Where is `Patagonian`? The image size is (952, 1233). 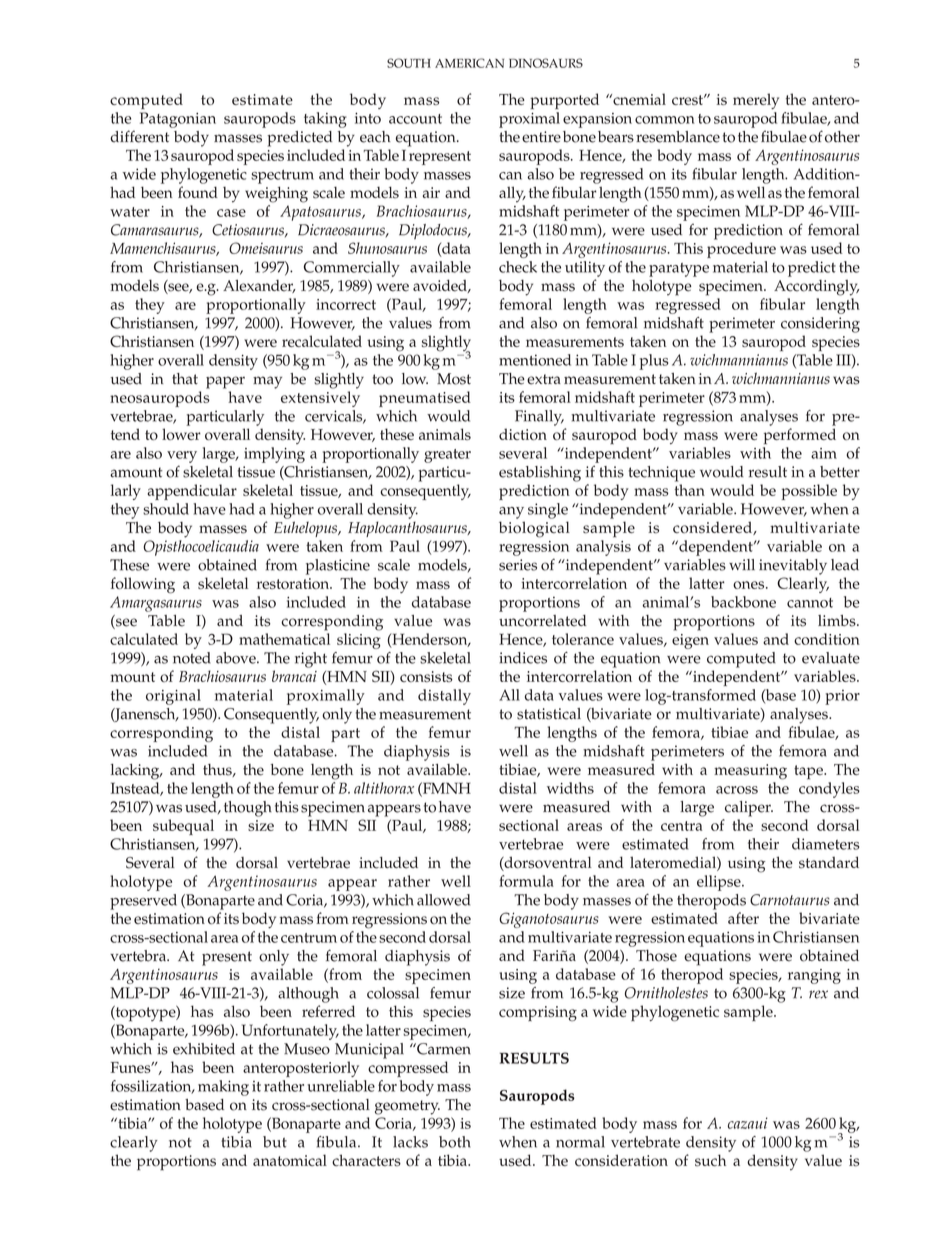 Patagonian is located at coordinates (178, 120).
